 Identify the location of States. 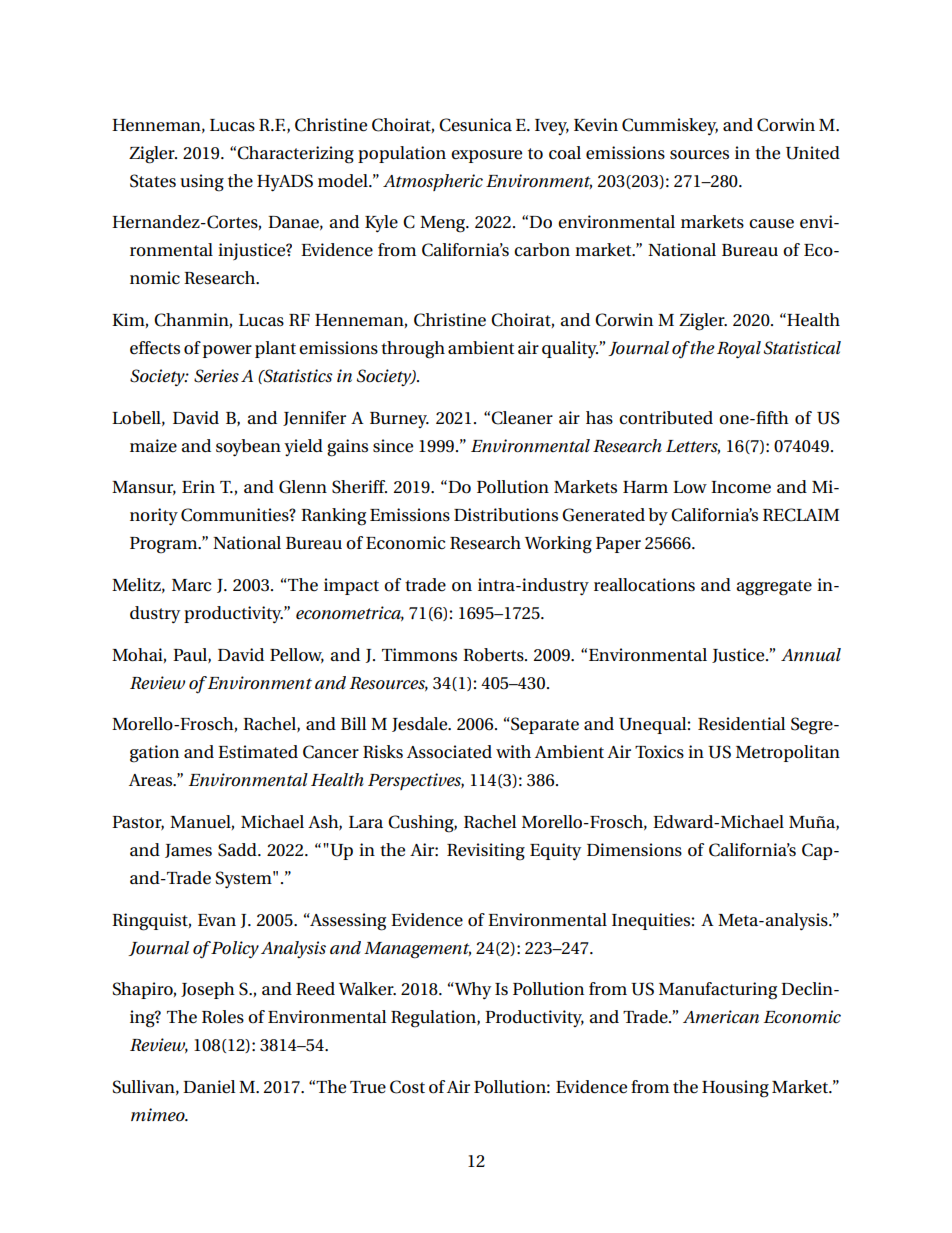
(153, 181).
